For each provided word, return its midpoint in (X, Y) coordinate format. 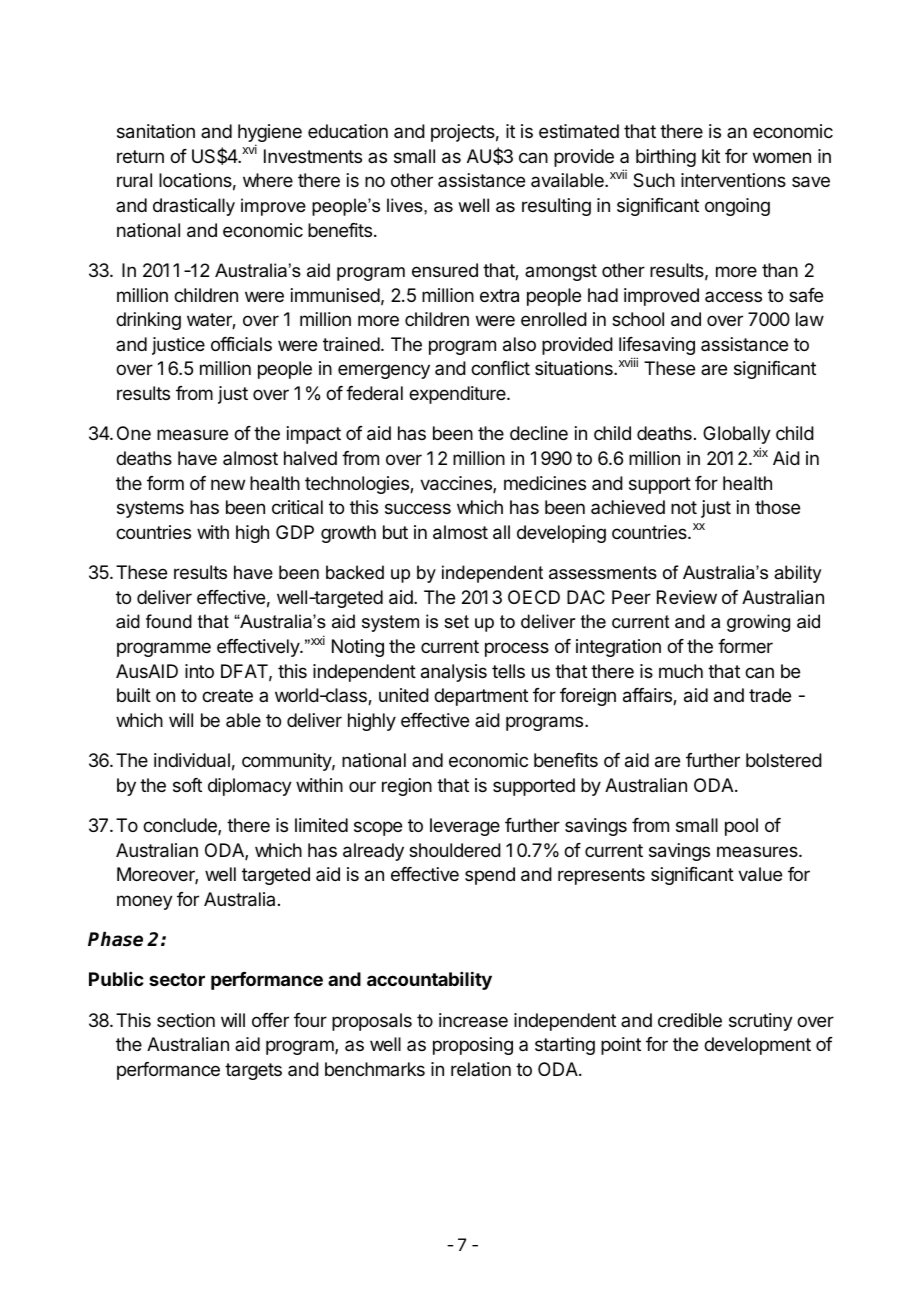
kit (711, 156)
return (140, 156)
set (456, 622)
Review (687, 597)
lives (406, 205)
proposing (473, 1046)
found (169, 621)
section (186, 1020)
